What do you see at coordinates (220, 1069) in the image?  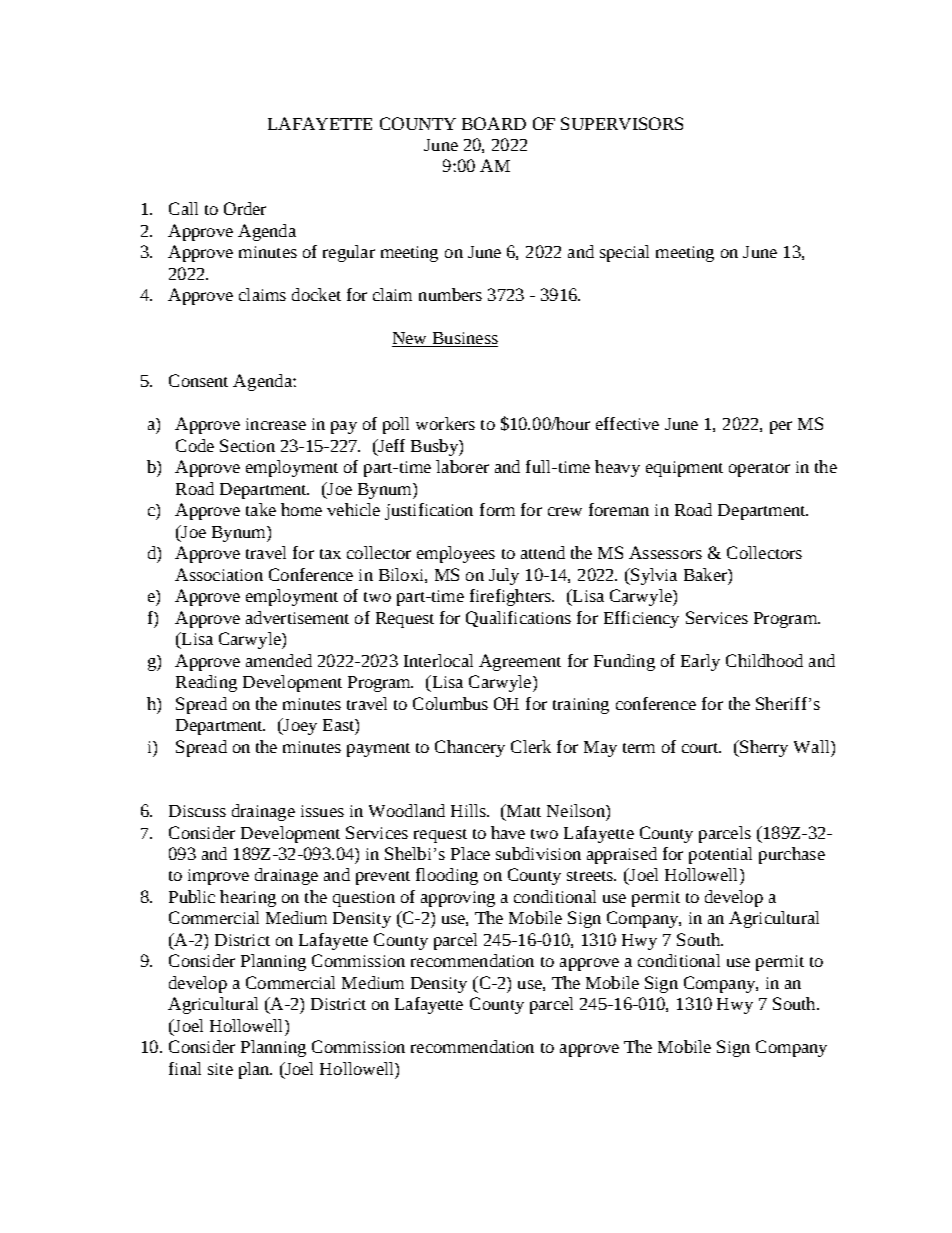 I see `site` at bounding box center [220, 1069].
